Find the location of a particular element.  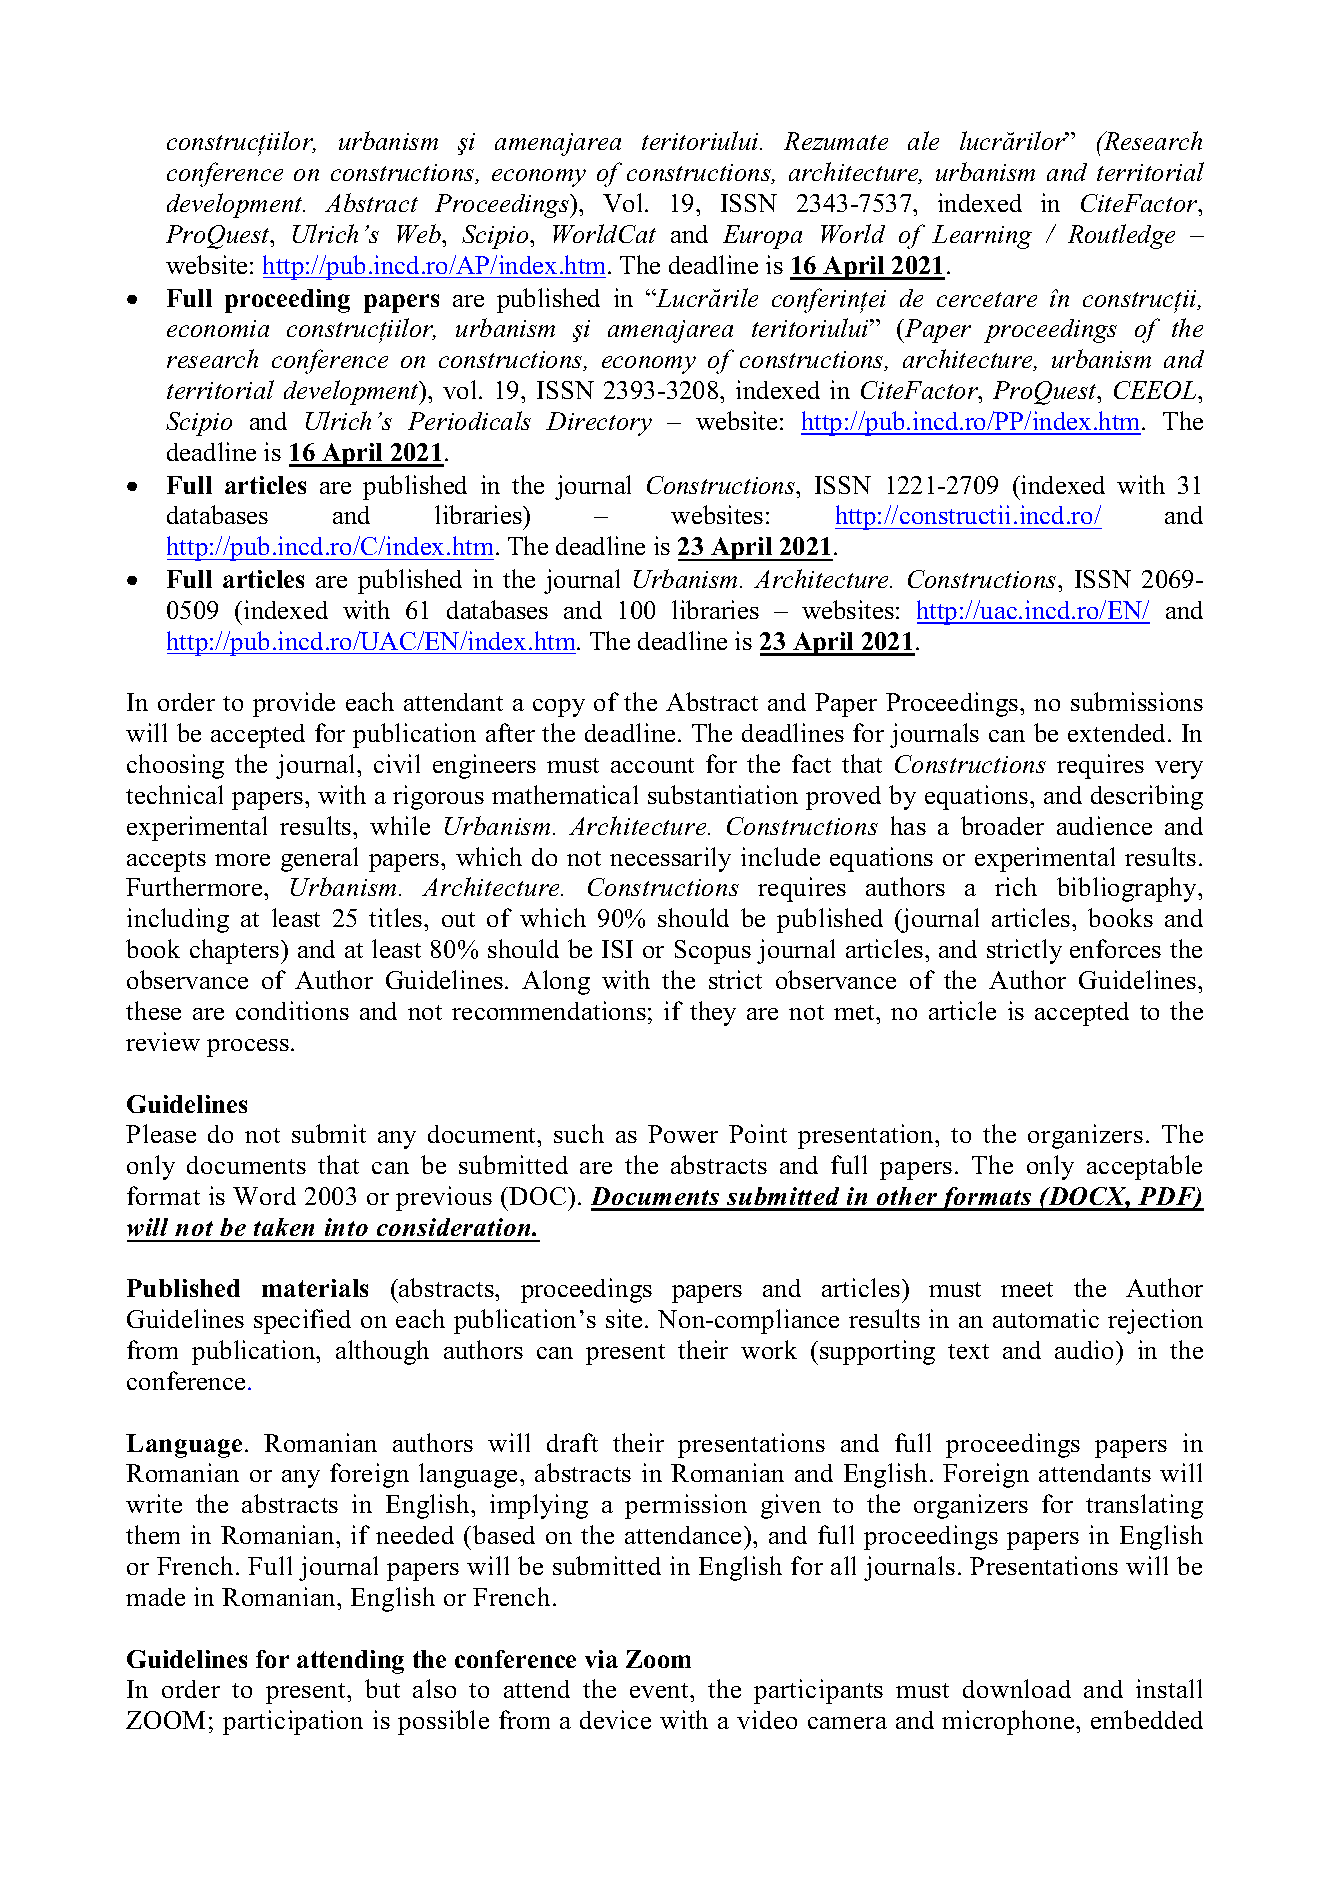

Europa is located at coordinates (762, 237).
